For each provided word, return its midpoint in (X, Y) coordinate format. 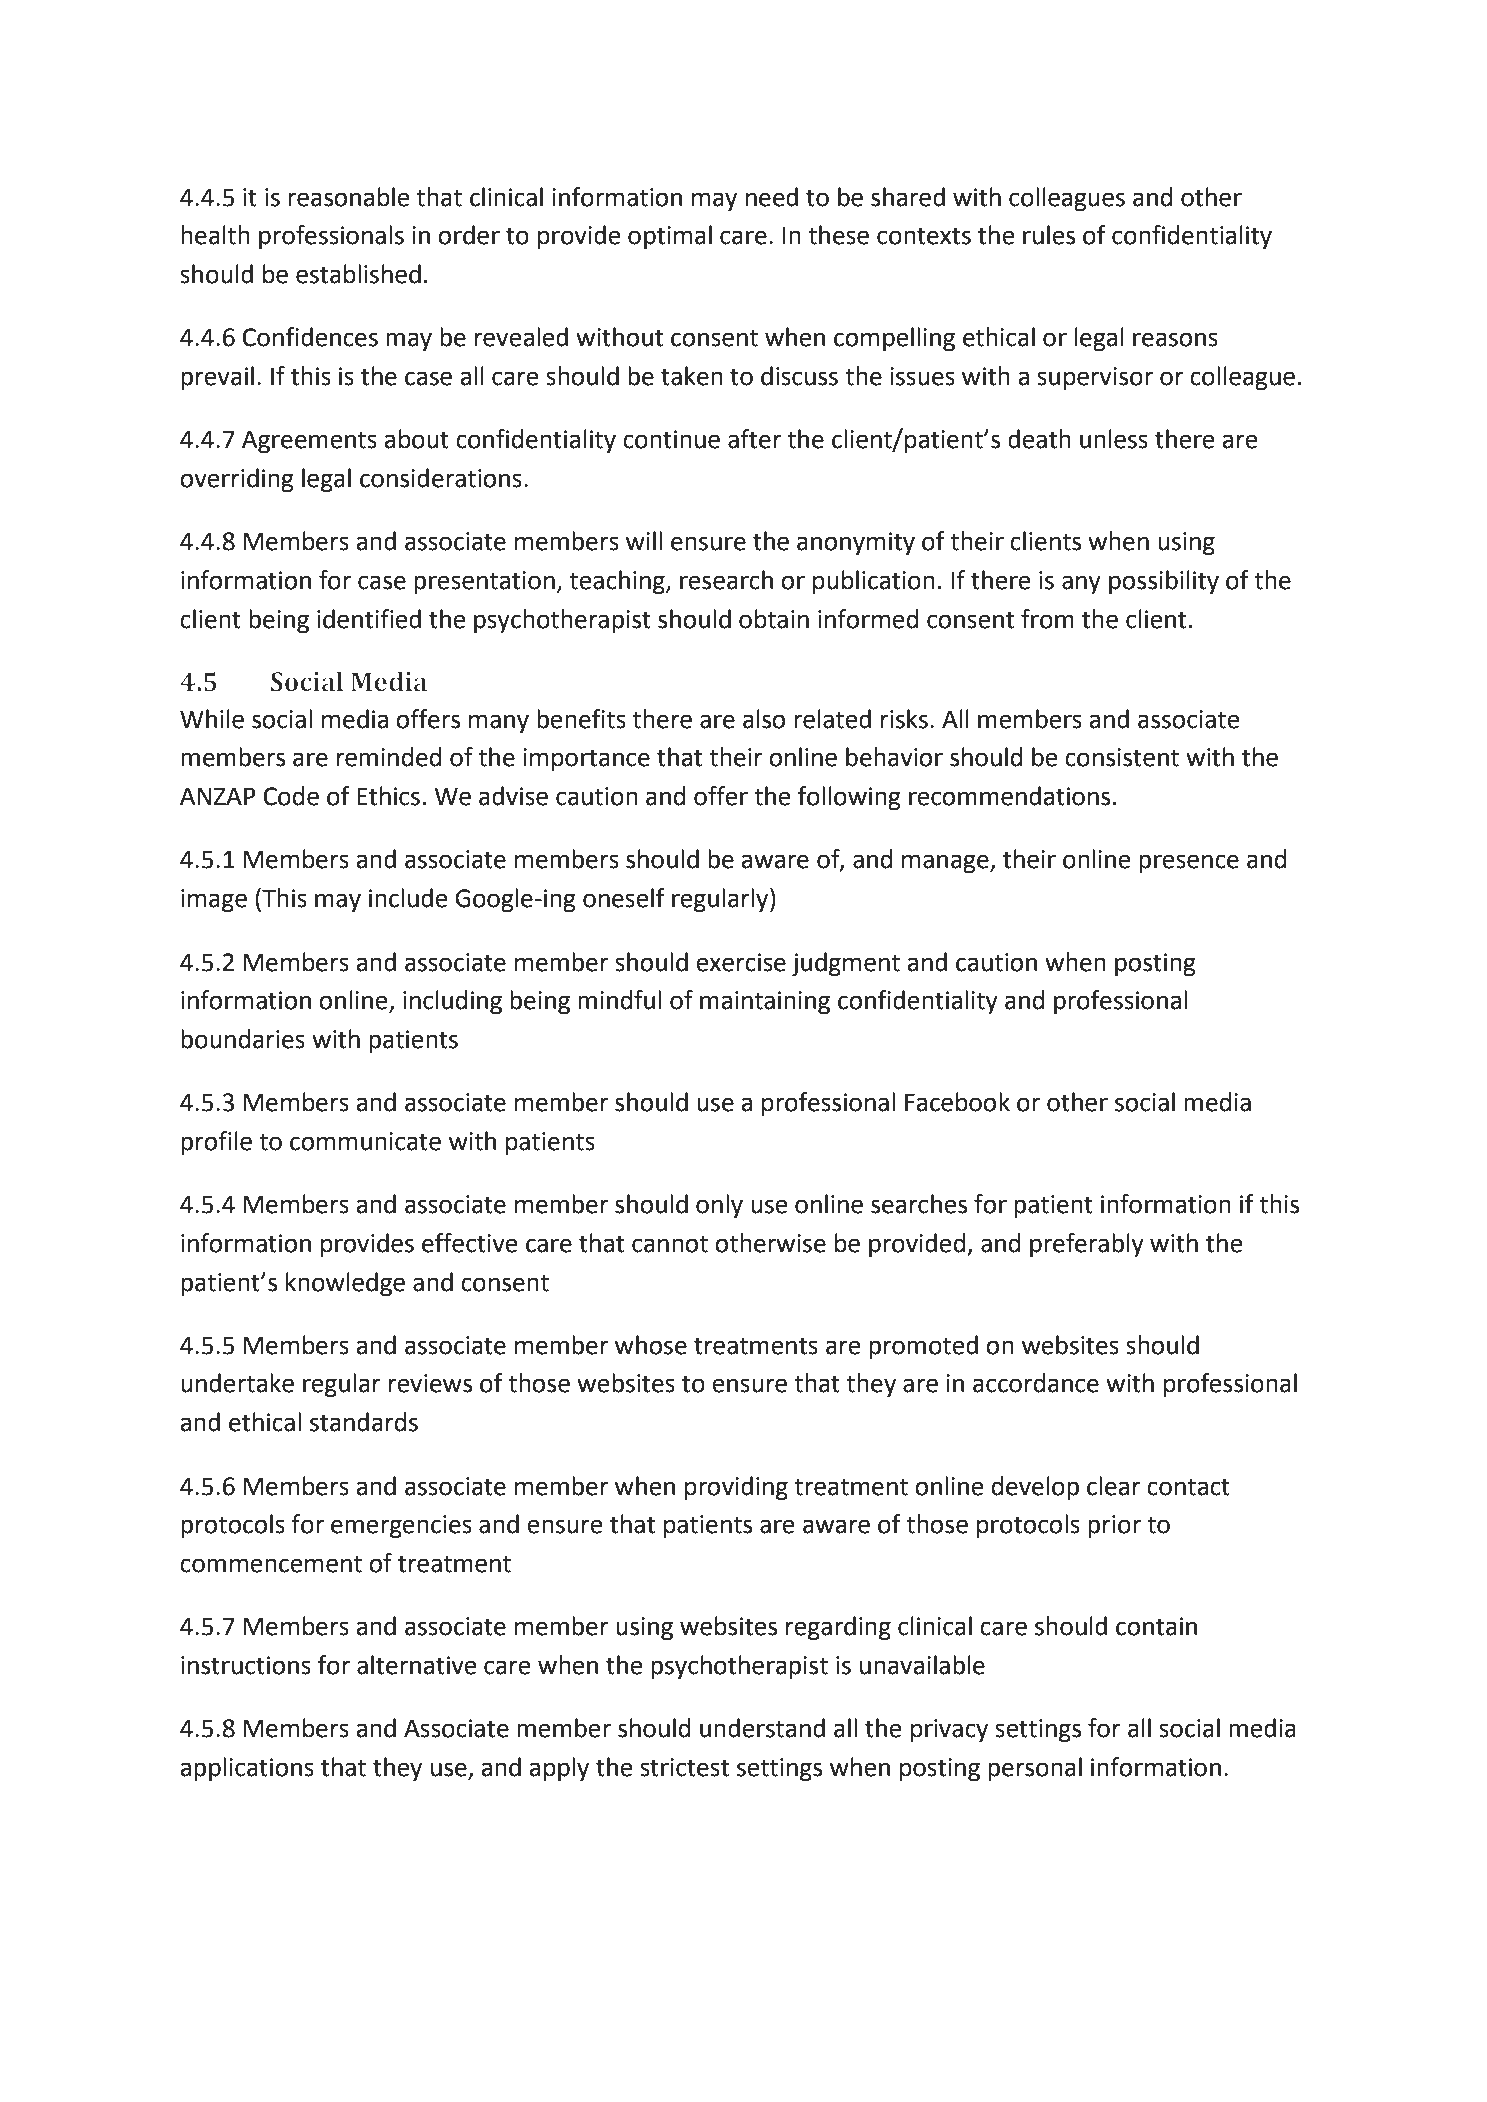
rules (1049, 235)
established (358, 274)
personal (1035, 1769)
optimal (670, 237)
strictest (684, 1767)
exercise (741, 962)
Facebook (957, 1102)
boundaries (243, 1039)
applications (247, 1769)
